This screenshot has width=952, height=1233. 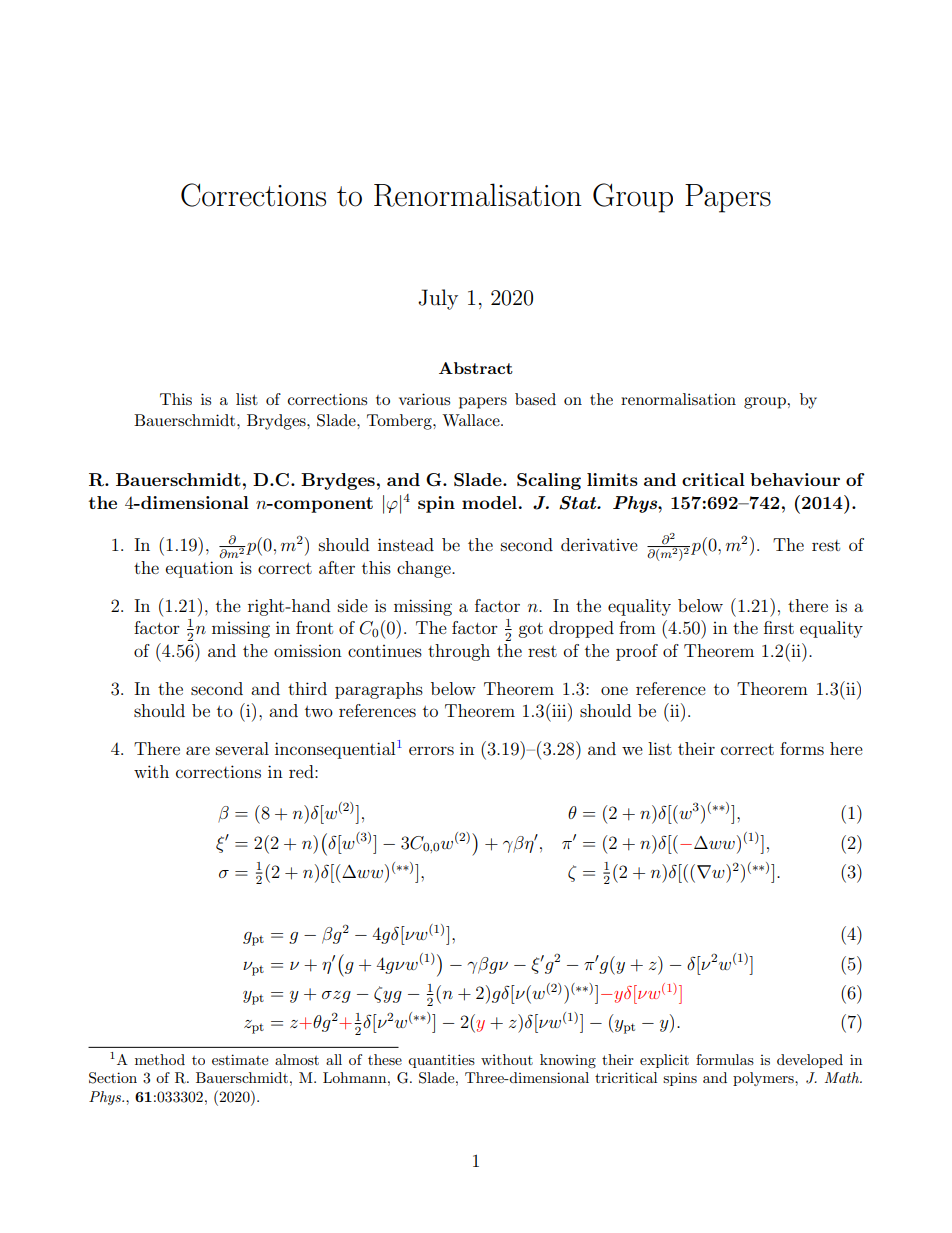 What do you see at coordinates (779, 627) in the screenshot?
I see `first` at bounding box center [779, 627].
